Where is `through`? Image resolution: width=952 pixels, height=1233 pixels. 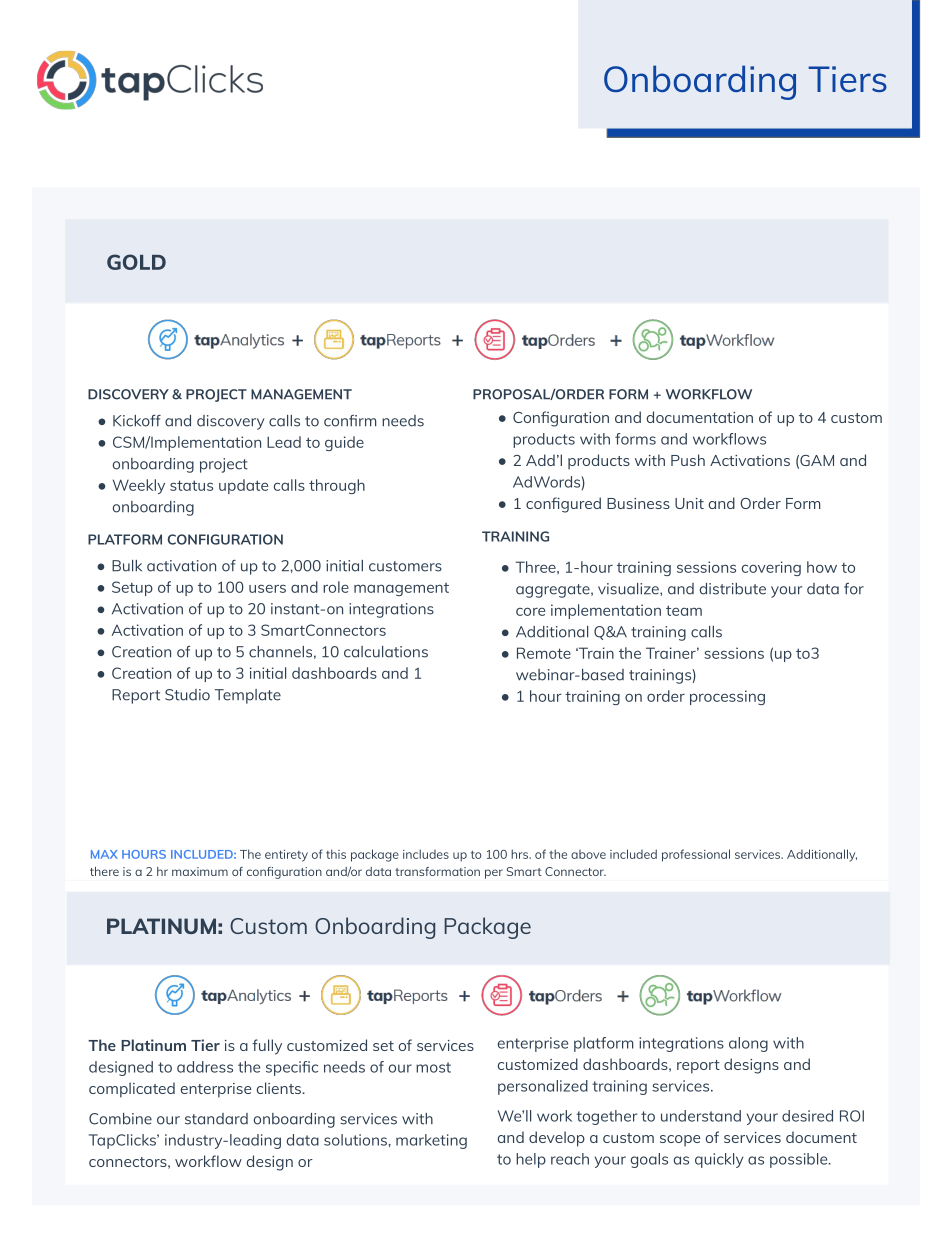 through is located at coordinates (337, 486).
